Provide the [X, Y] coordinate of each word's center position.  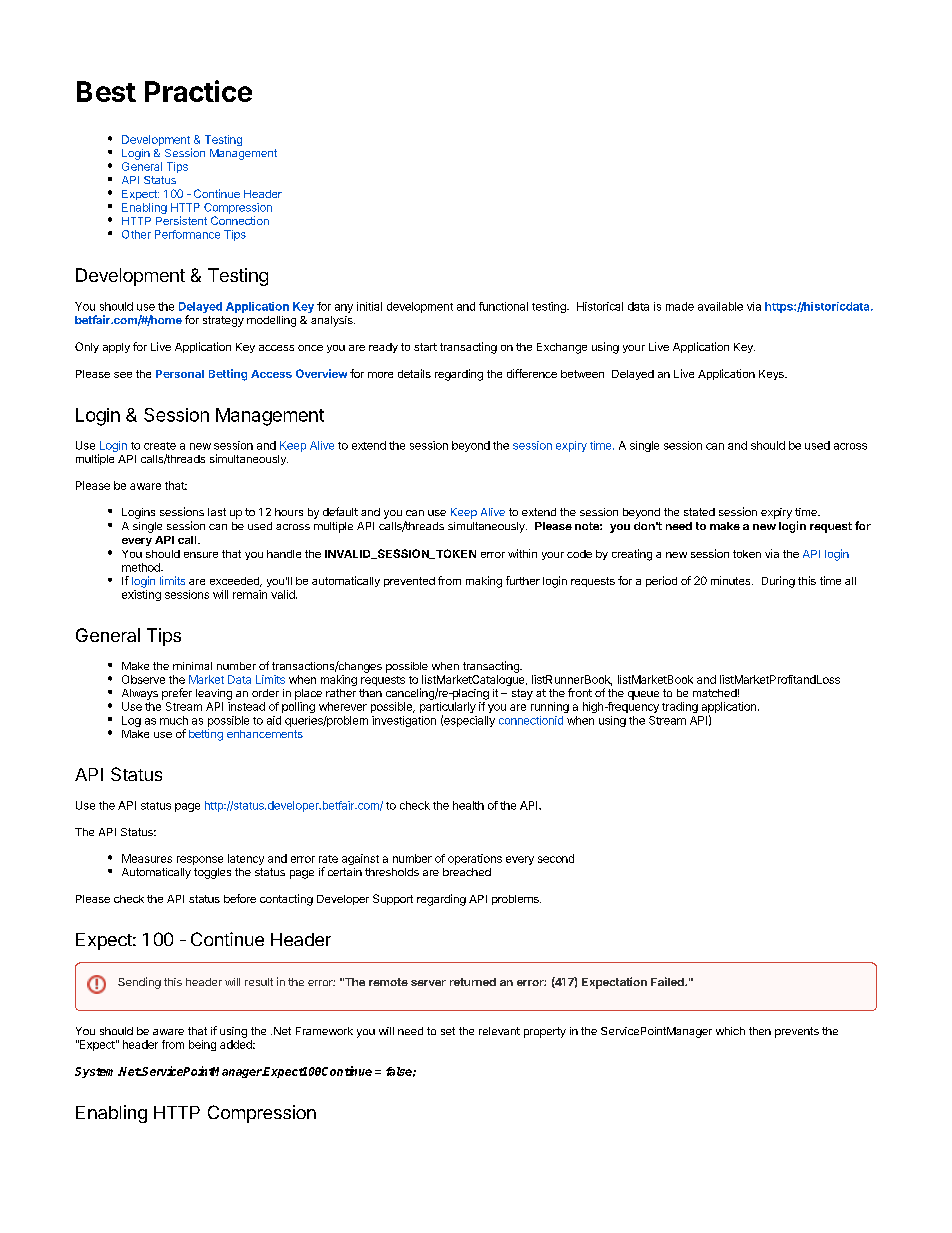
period [661, 581]
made [680, 306]
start [425, 347]
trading [680, 707]
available [720, 306]
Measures [147, 858]
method [142, 567]
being [202, 1045]
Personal [180, 374]
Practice [198, 91]
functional [503, 306]
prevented [409, 582]
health [468, 805]
